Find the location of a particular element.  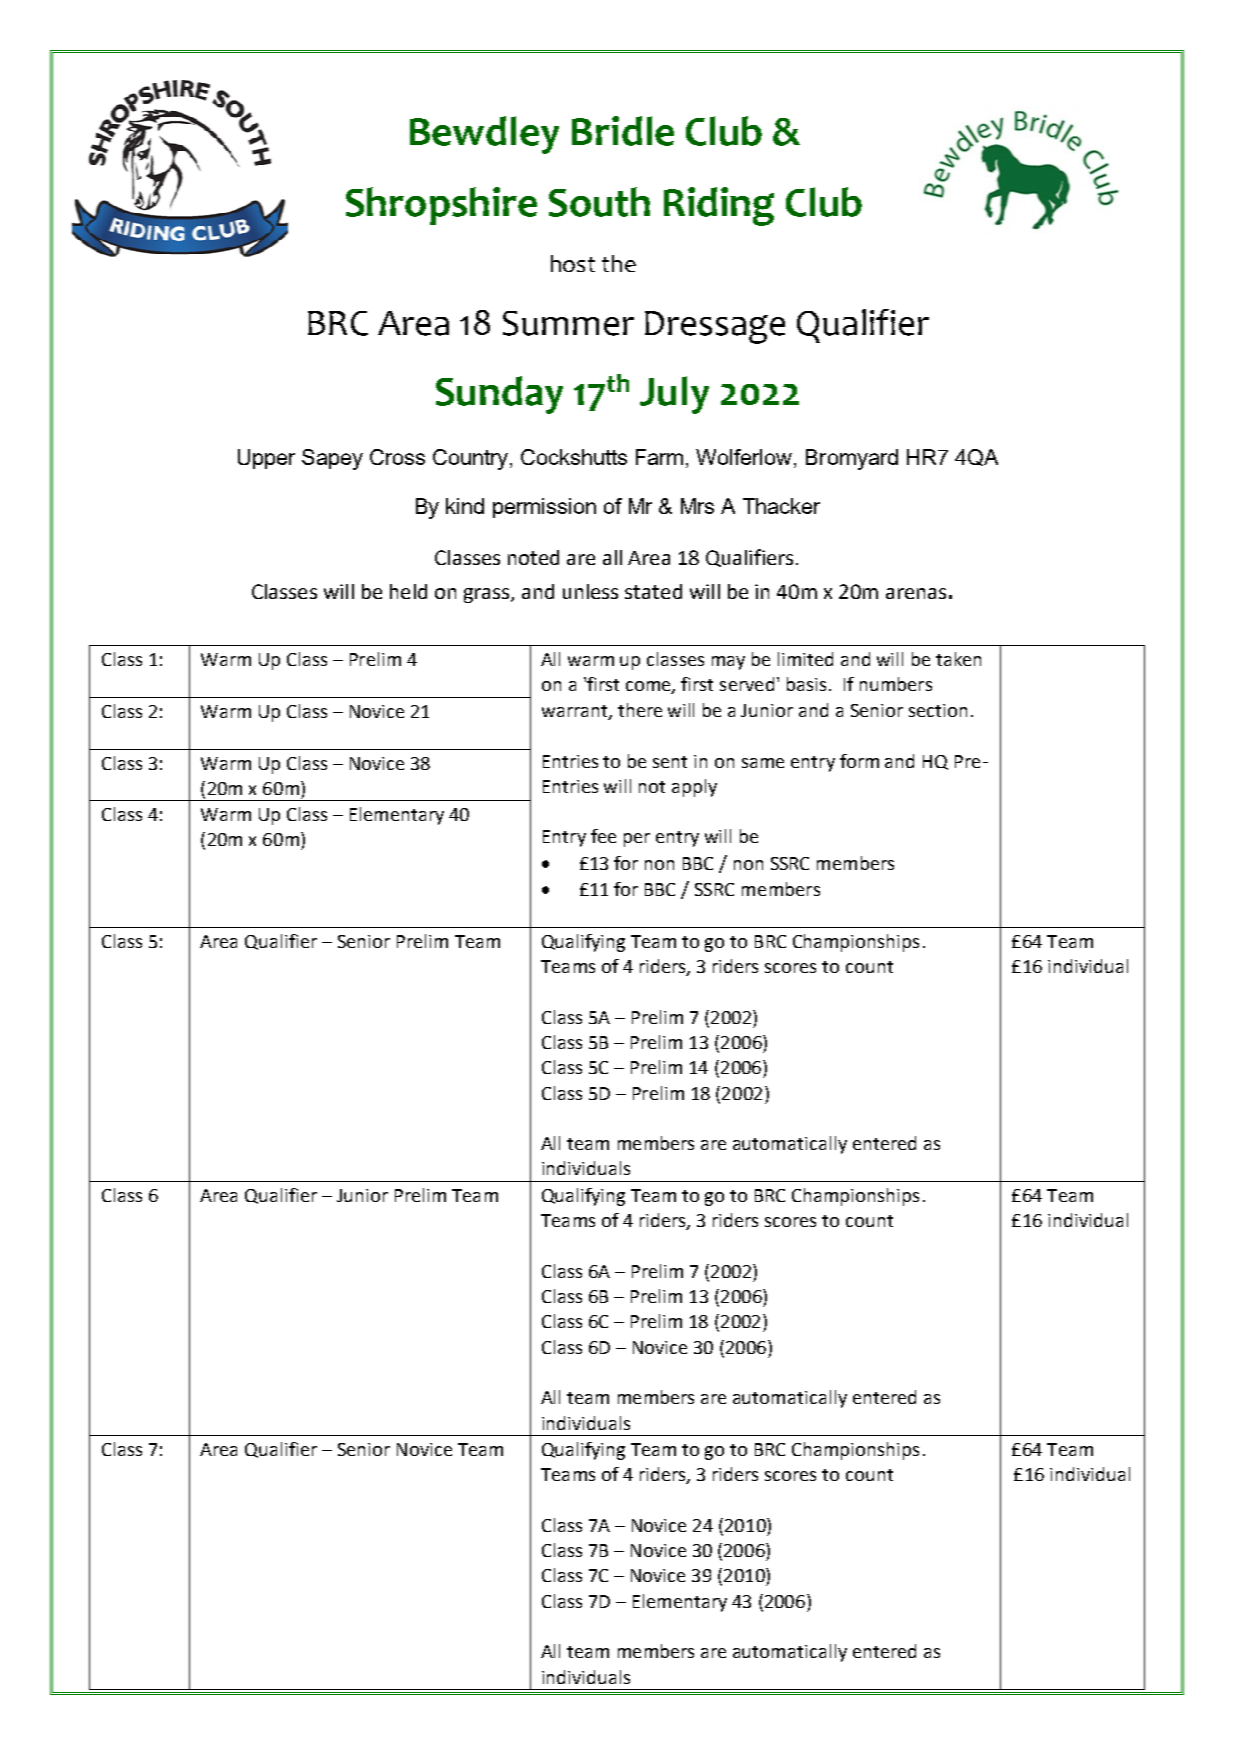

unless is located at coordinates (590, 591).
